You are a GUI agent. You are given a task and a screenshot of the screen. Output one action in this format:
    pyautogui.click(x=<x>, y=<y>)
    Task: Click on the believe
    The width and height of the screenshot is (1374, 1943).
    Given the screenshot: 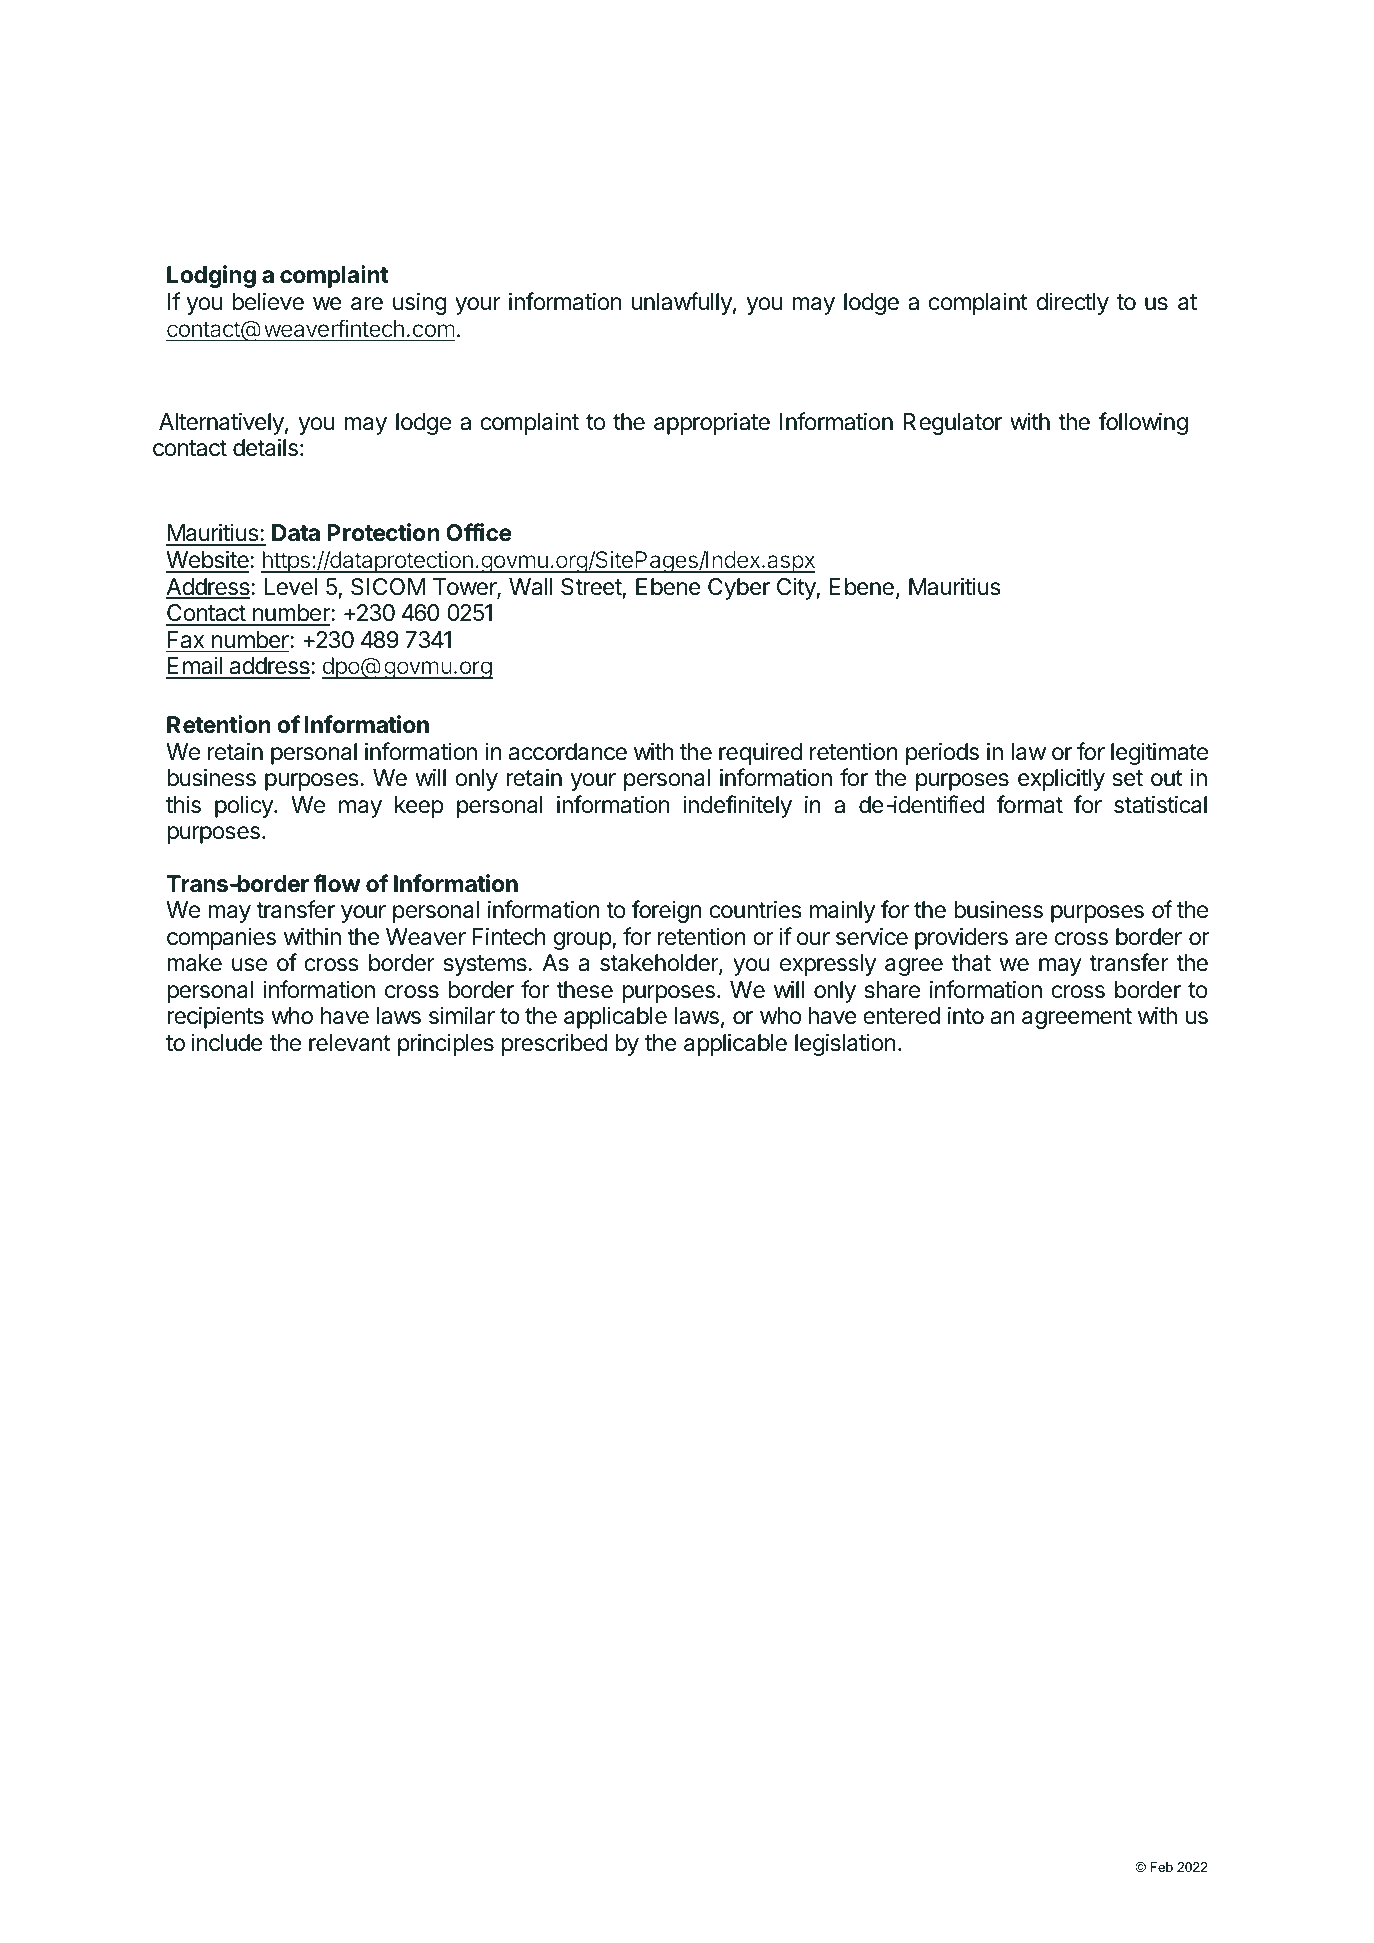 What is the action you would take?
    pyautogui.click(x=268, y=301)
